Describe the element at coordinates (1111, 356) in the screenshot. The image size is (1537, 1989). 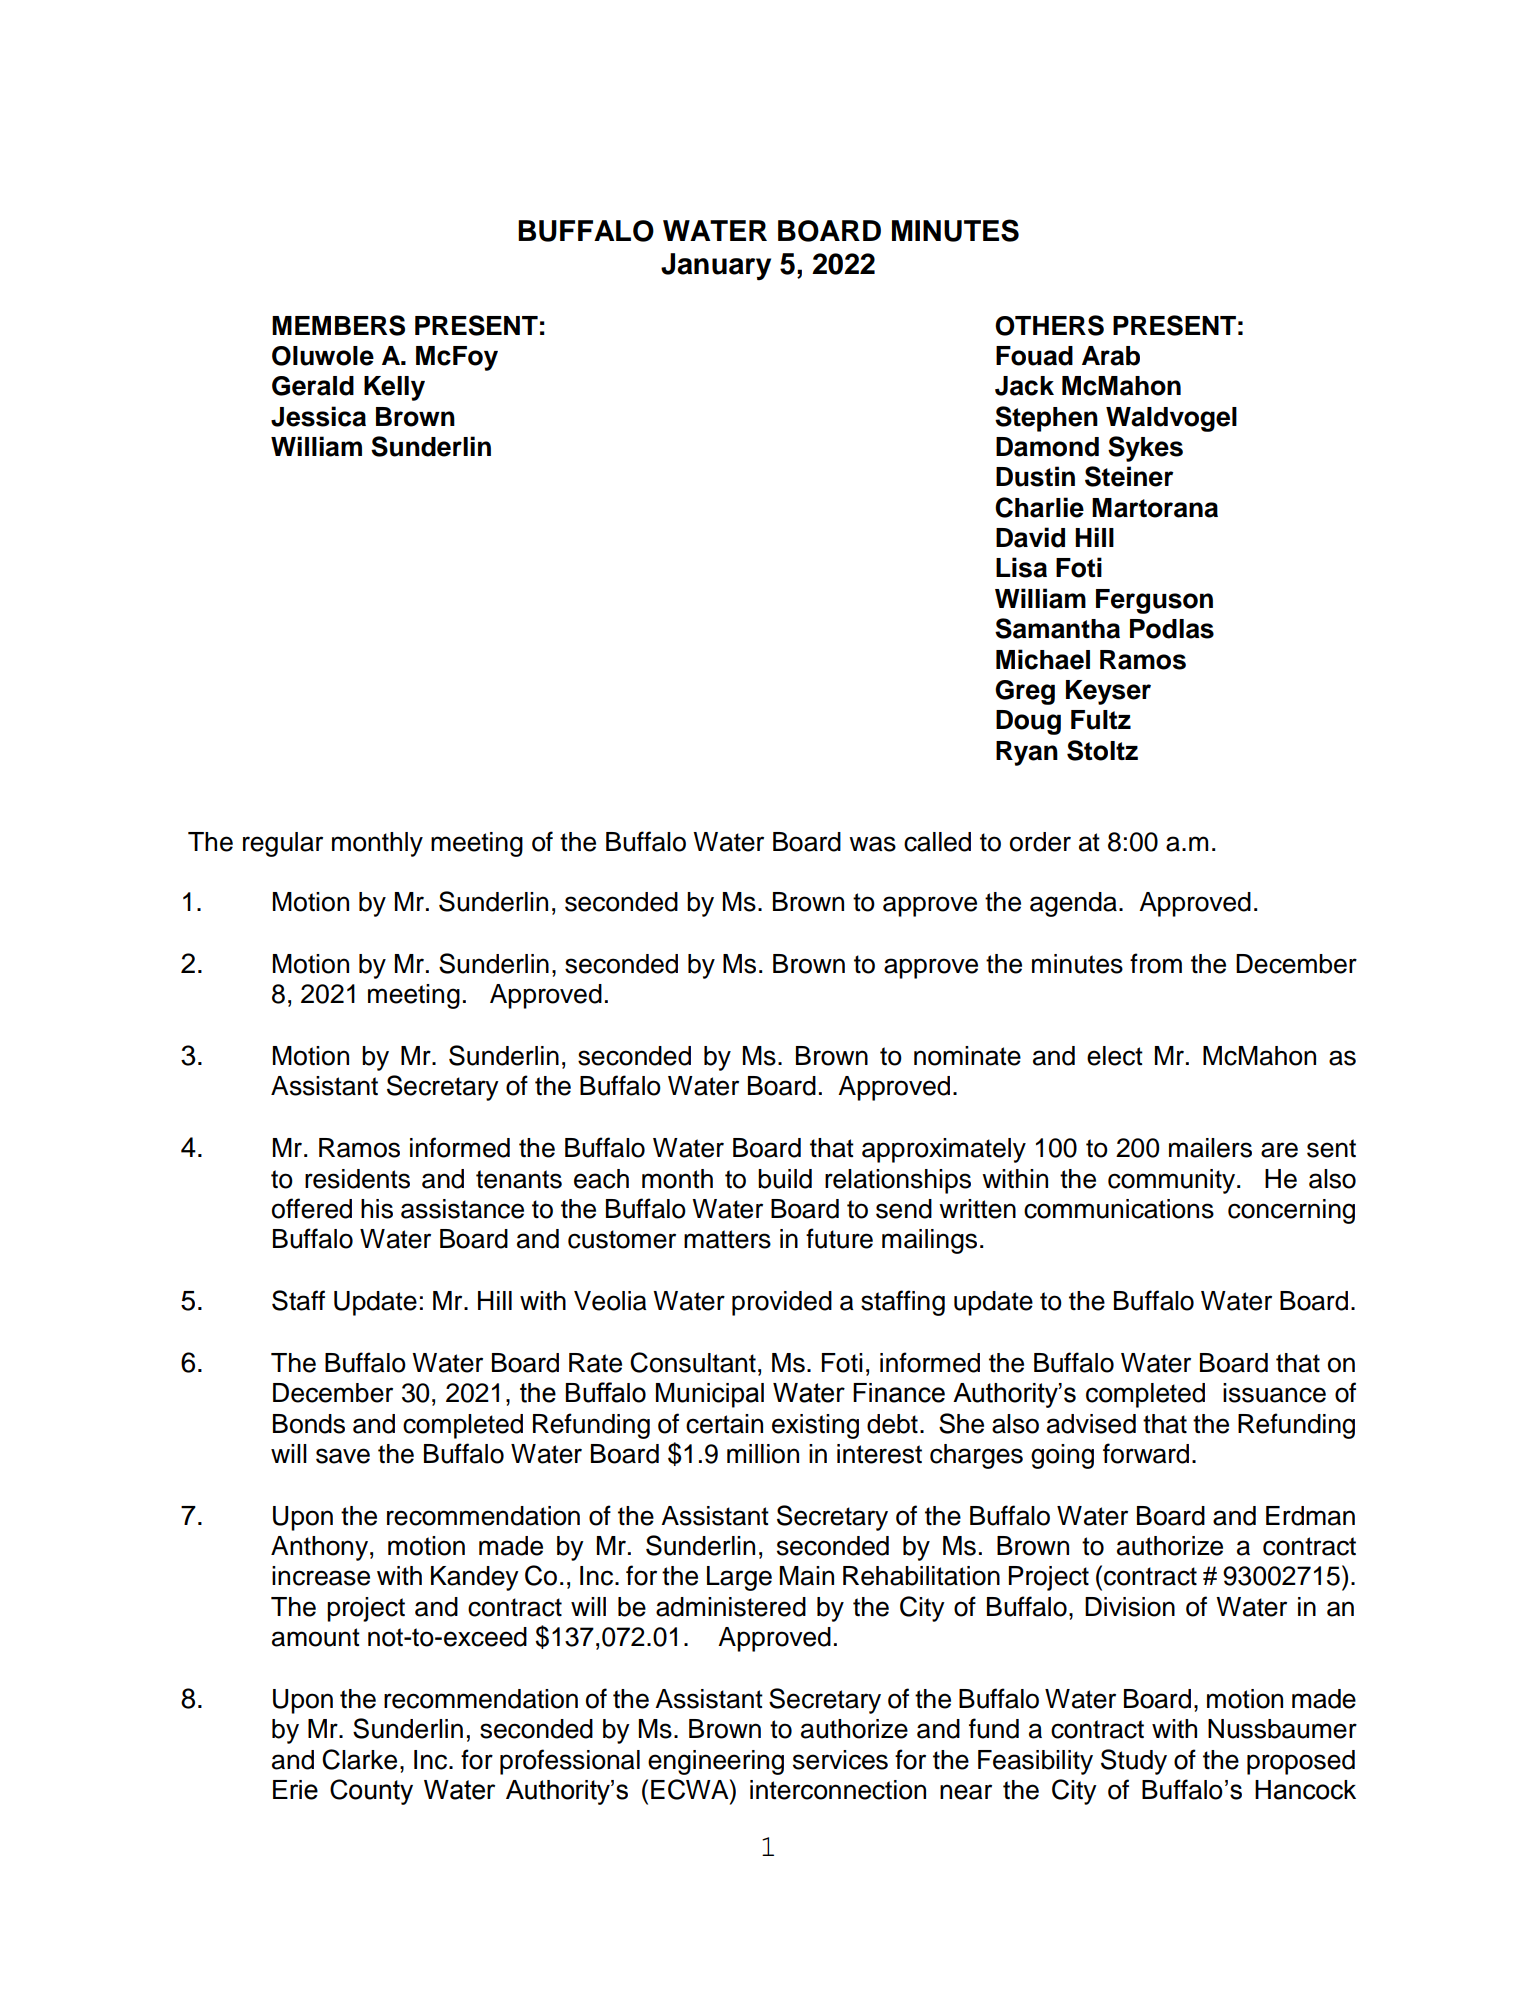
I see `Arab` at that location.
